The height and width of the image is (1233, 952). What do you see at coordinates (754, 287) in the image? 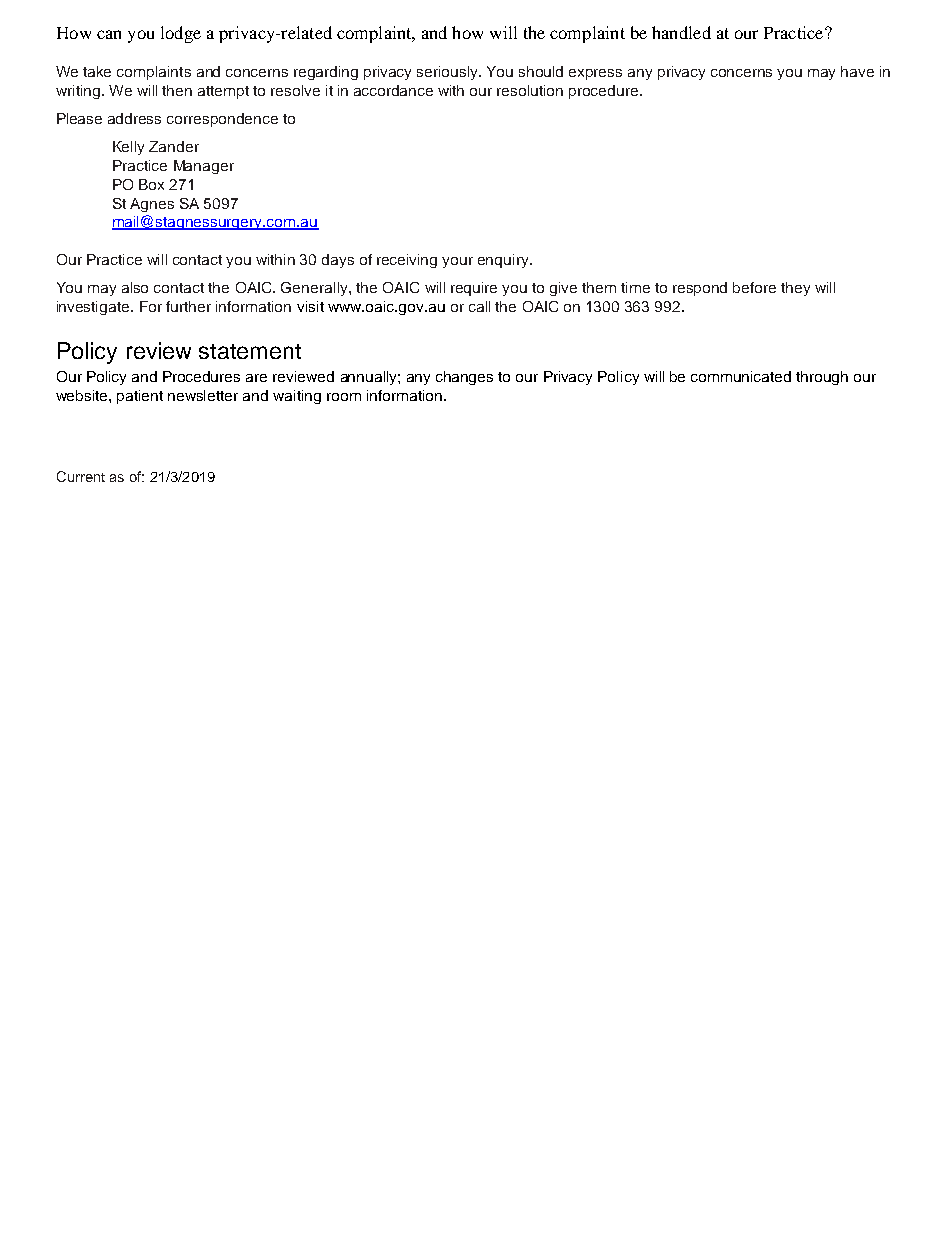
I see `before` at bounding box center [754, 287].
